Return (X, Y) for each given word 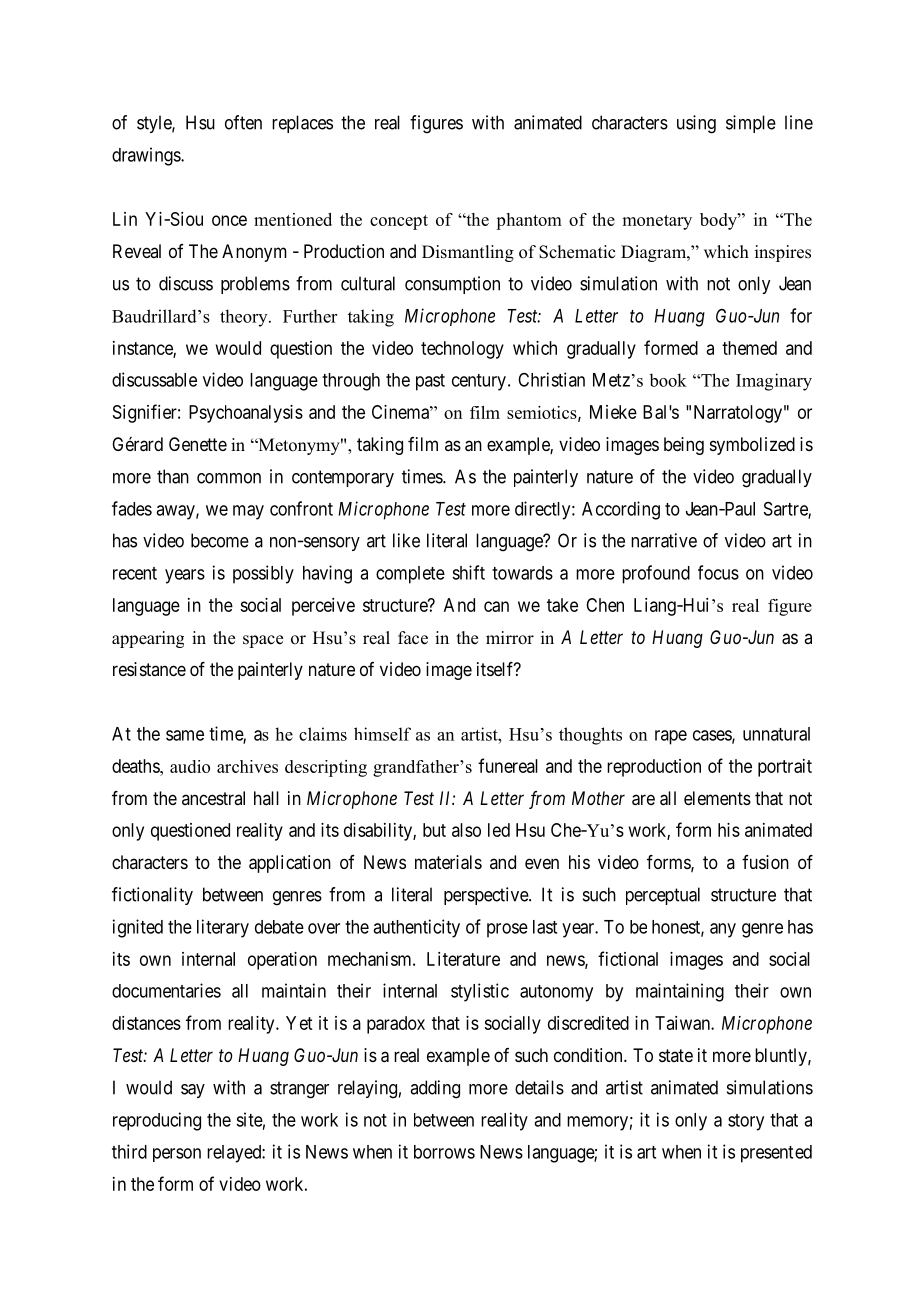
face (413, 638)
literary (223, 928)
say (193, 1091)
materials (448, 862)
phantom (529, 221)
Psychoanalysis (246, 414)
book (668, 380)
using (696, 124)
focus (718, 572)
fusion (765, 862)
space (263, 641)
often (243, 122)
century (479, 382)
